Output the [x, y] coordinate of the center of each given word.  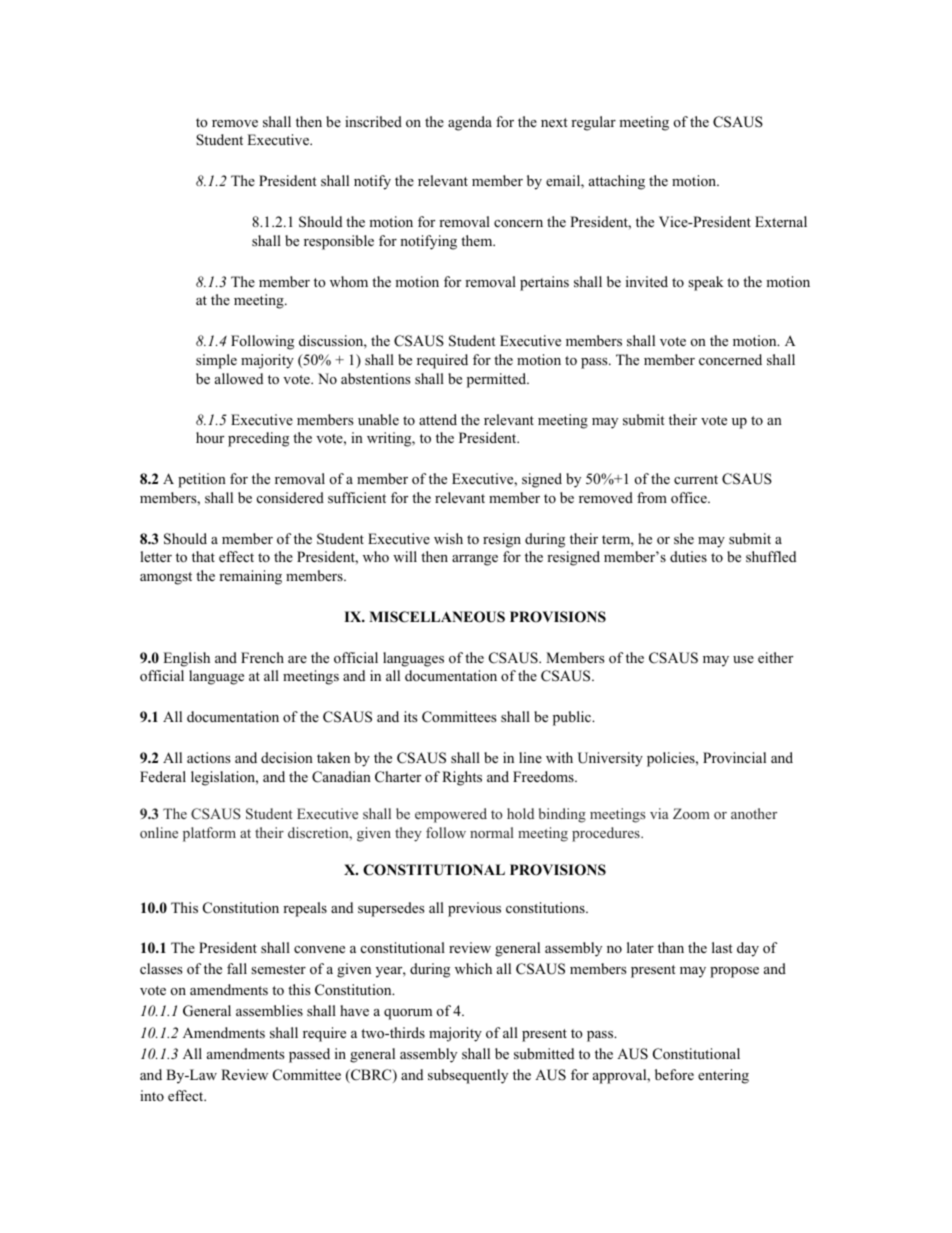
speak [705, 283]
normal [492, 832]
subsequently [468, 1076]
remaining [250, 577]
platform [209, 834]
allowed [239, 379]
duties [688, 556]
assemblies [269, 1010]
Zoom [691, 813]
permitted [498, 380]
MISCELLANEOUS [437, 617]
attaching [617, 182]
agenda [470, 123]
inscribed [373, 121]
